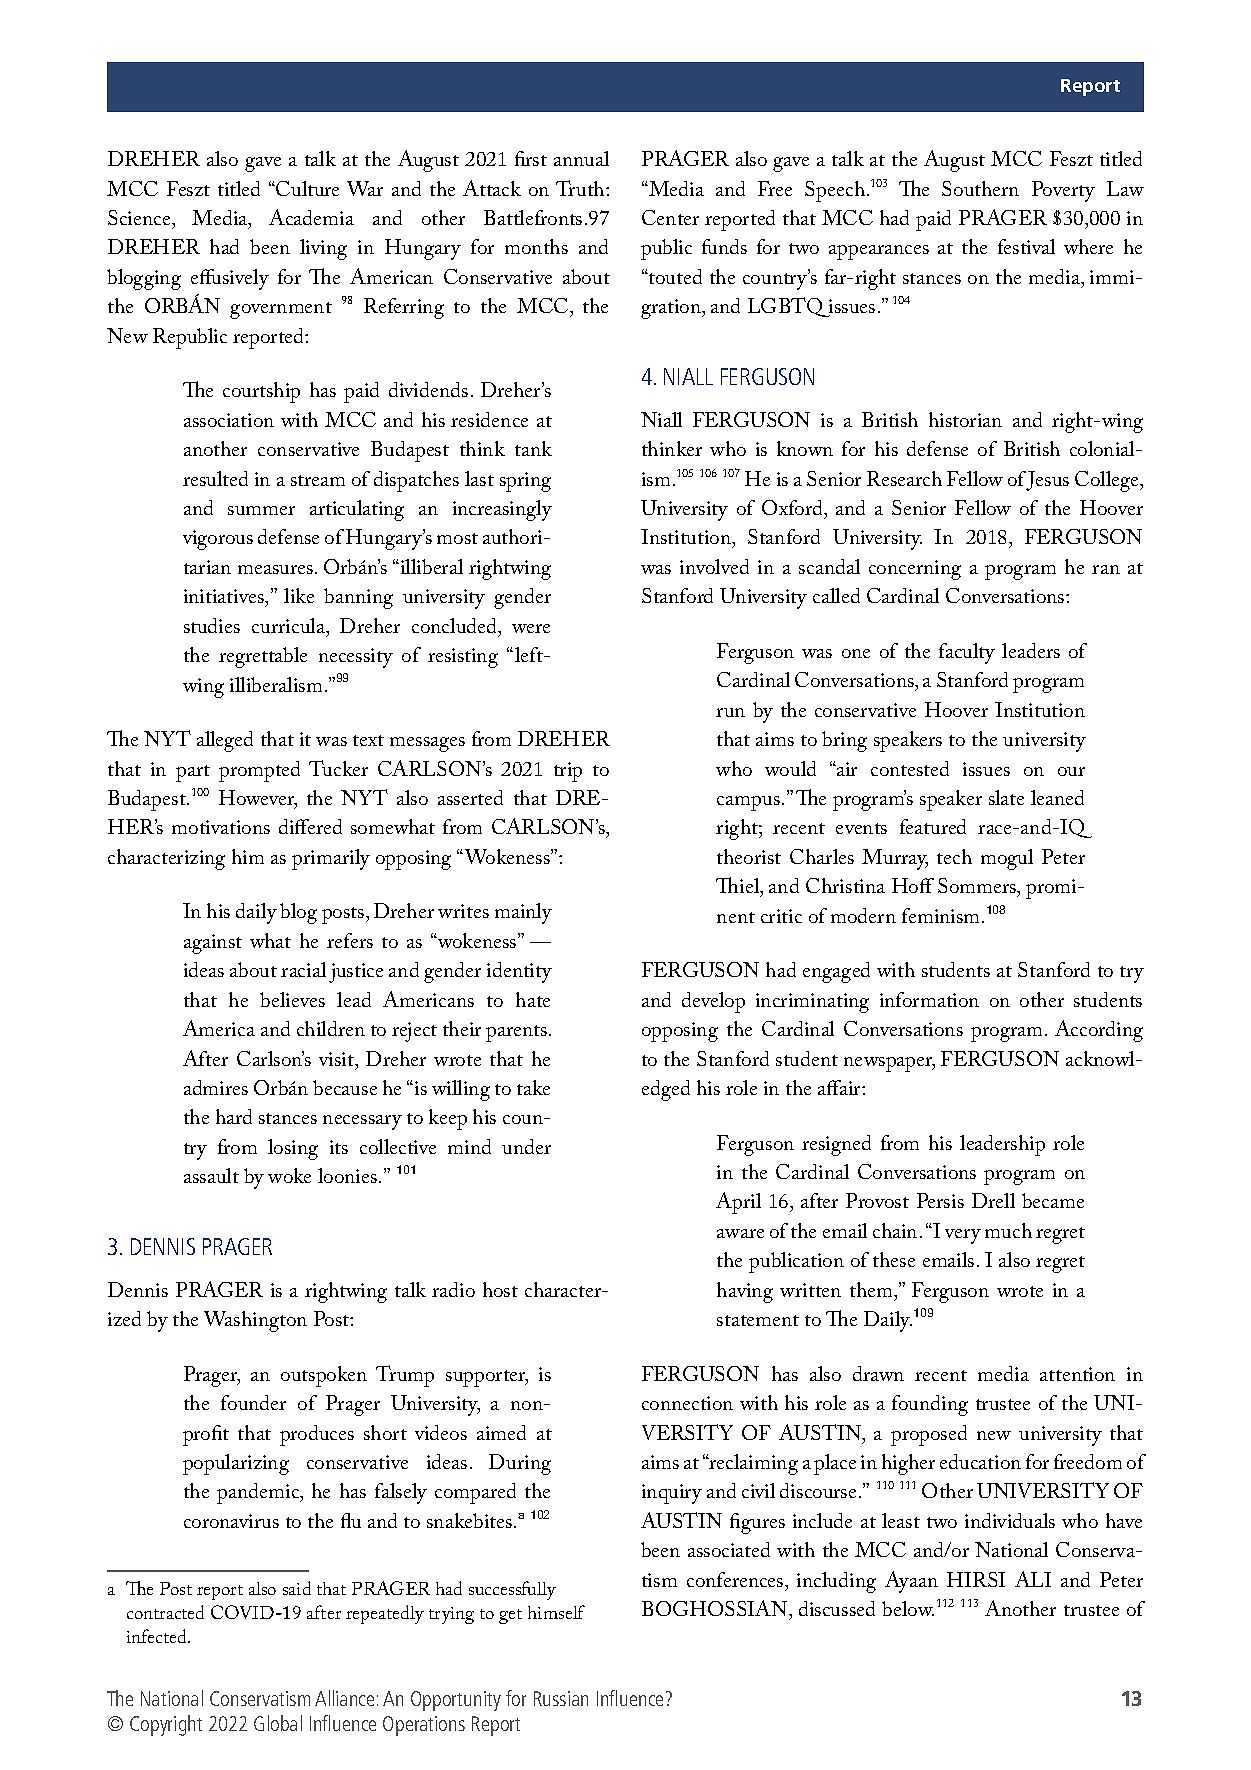  I want to click on Russian, so click(561, 1698).
